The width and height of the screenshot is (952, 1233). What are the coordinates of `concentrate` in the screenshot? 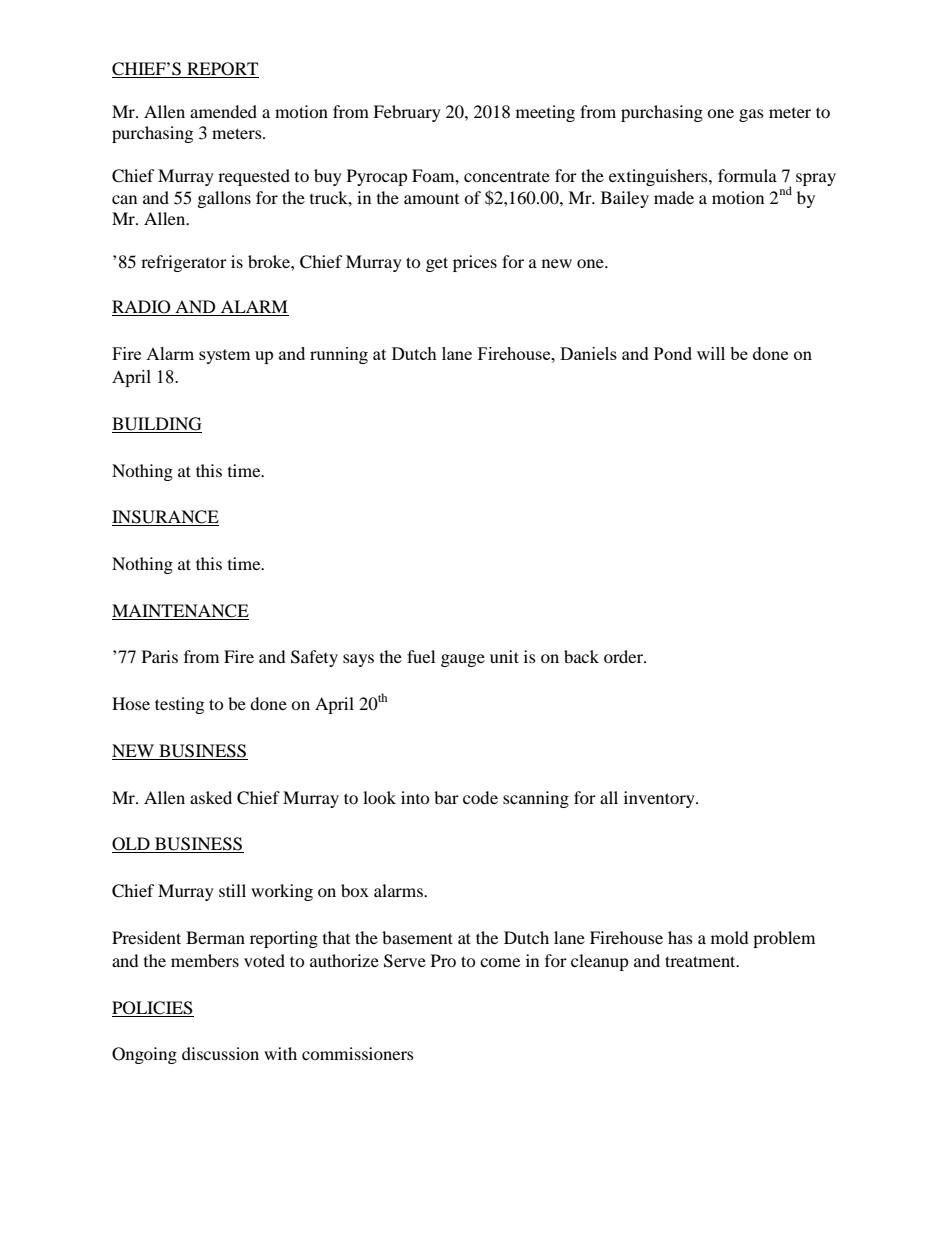 It's located at (507, 176).
